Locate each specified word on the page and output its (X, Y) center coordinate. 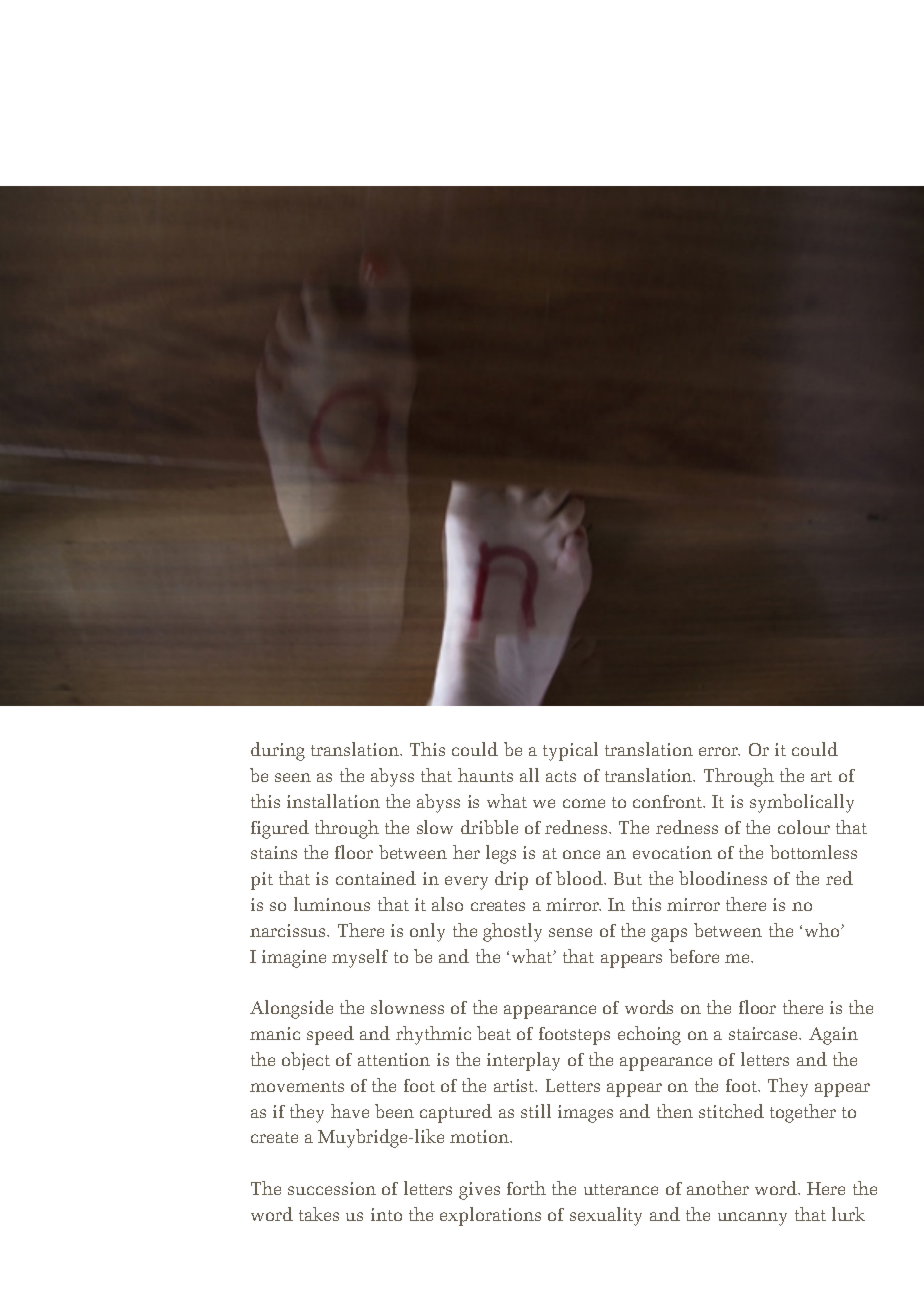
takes (319, 1214)
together (803, 1113)
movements (297, 1086)
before (694, 956)
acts (561, 776)
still (536, 1111)
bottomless (813, 852)
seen (293, 777)
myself (360, 958)
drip (511, 880)
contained (376, 878)
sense (570, 932)
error (719, 751)
